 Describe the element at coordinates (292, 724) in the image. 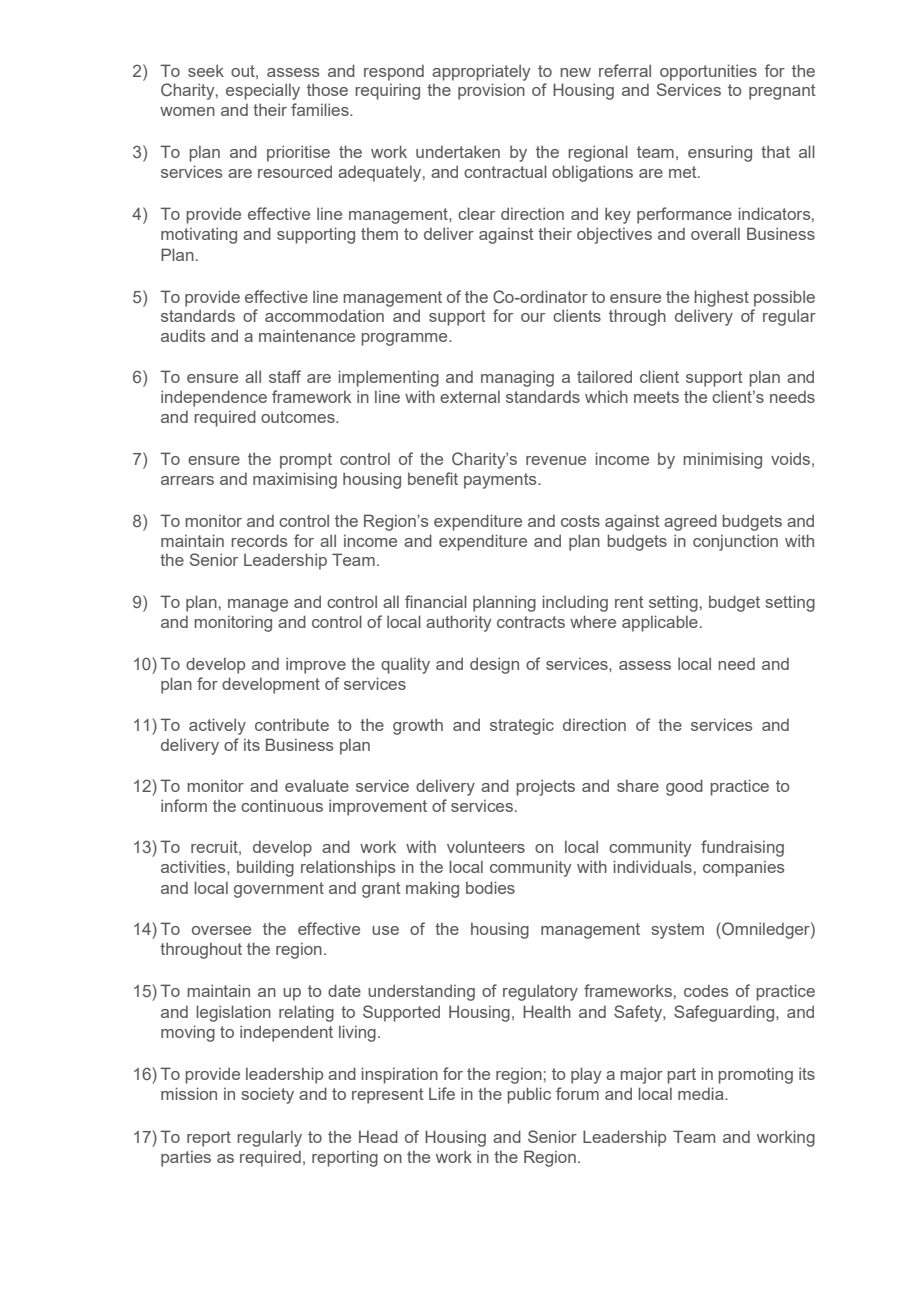

I see `contribute` at that location.
